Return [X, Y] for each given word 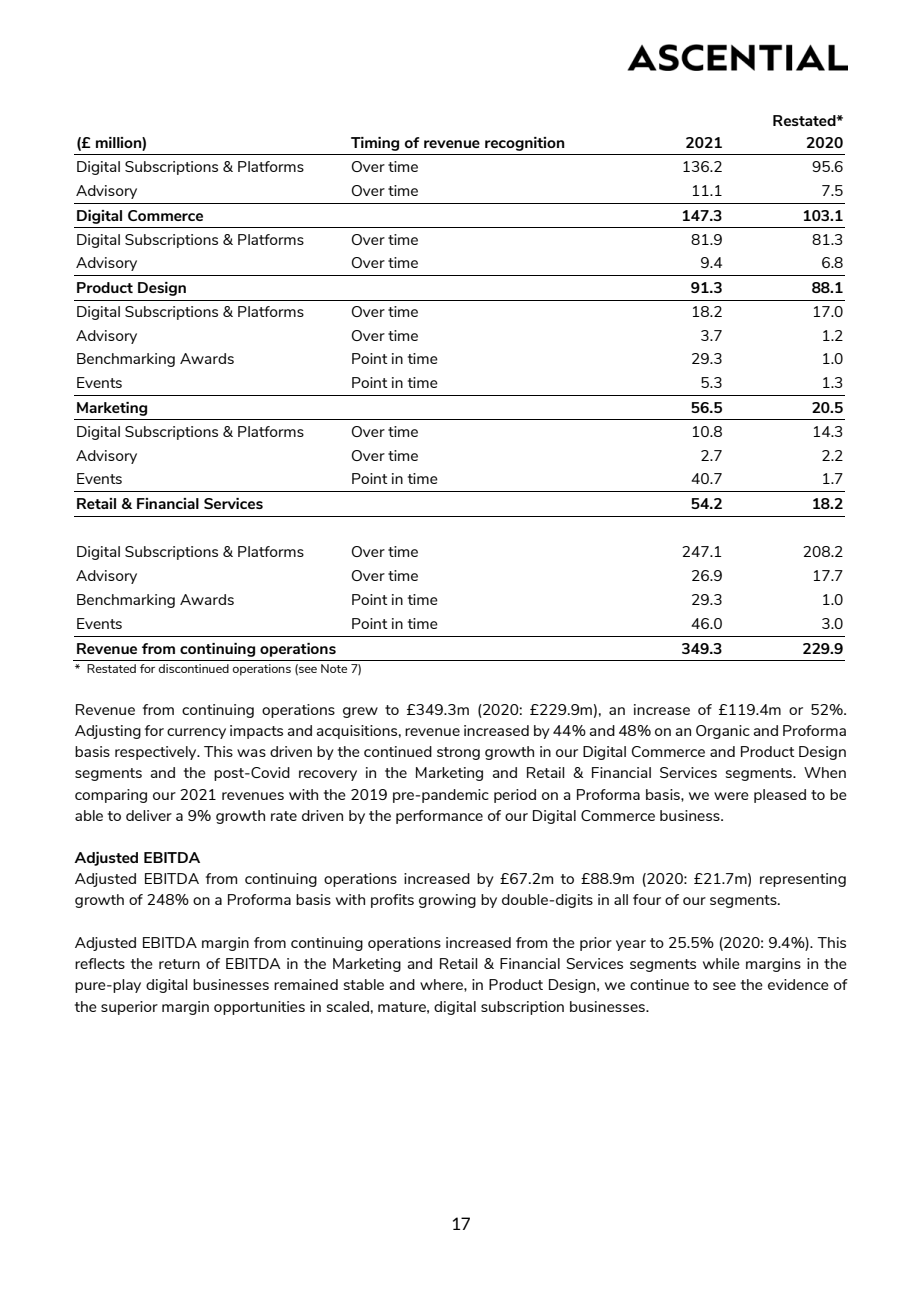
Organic [723, 732]
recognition [525, 144]
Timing [375, 144]
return [179, 964]
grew [360, 712]
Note [334, 668]
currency [196, 733]
